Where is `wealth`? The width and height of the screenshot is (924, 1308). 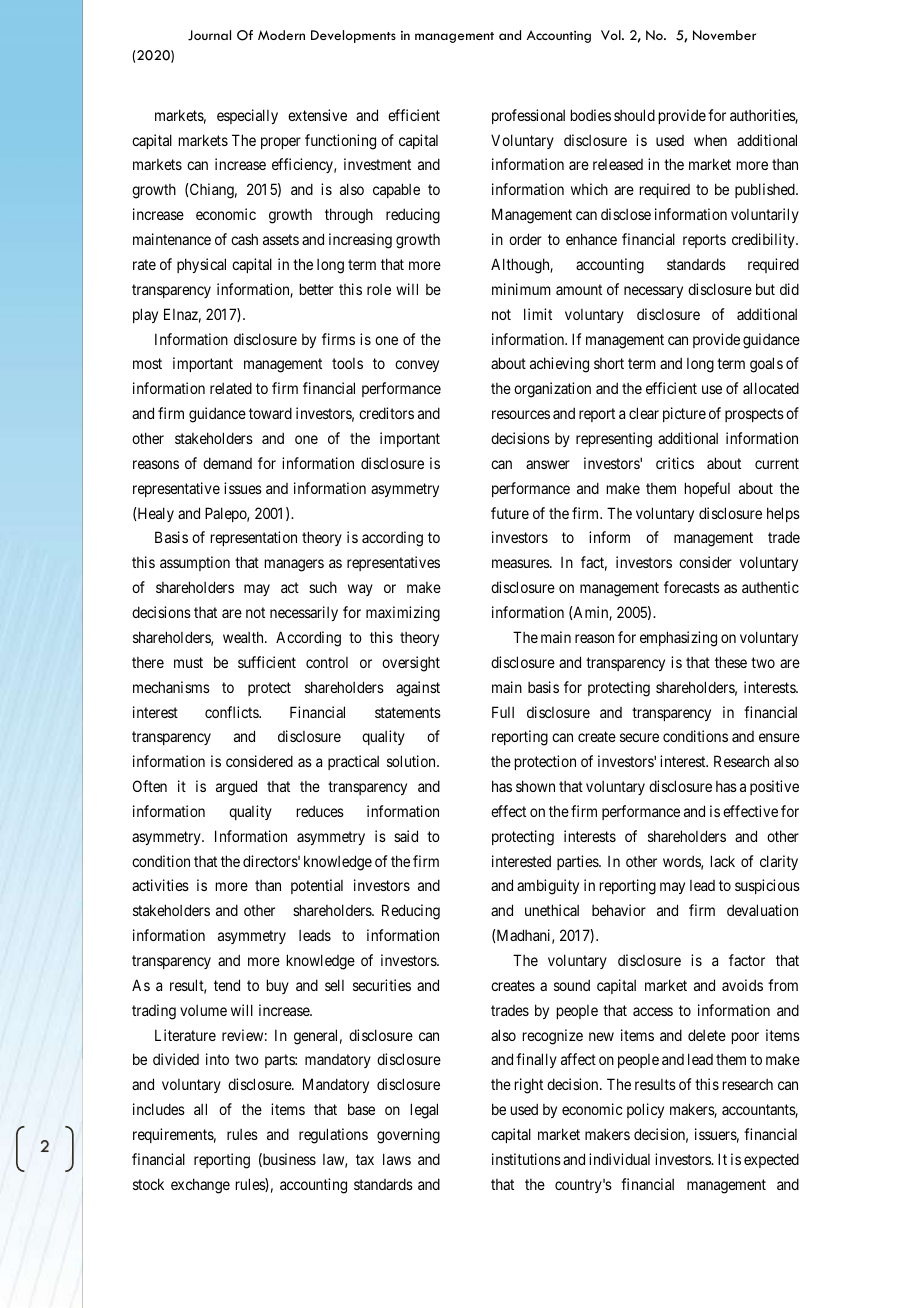
wealth is located at coordinates (244, 637).
